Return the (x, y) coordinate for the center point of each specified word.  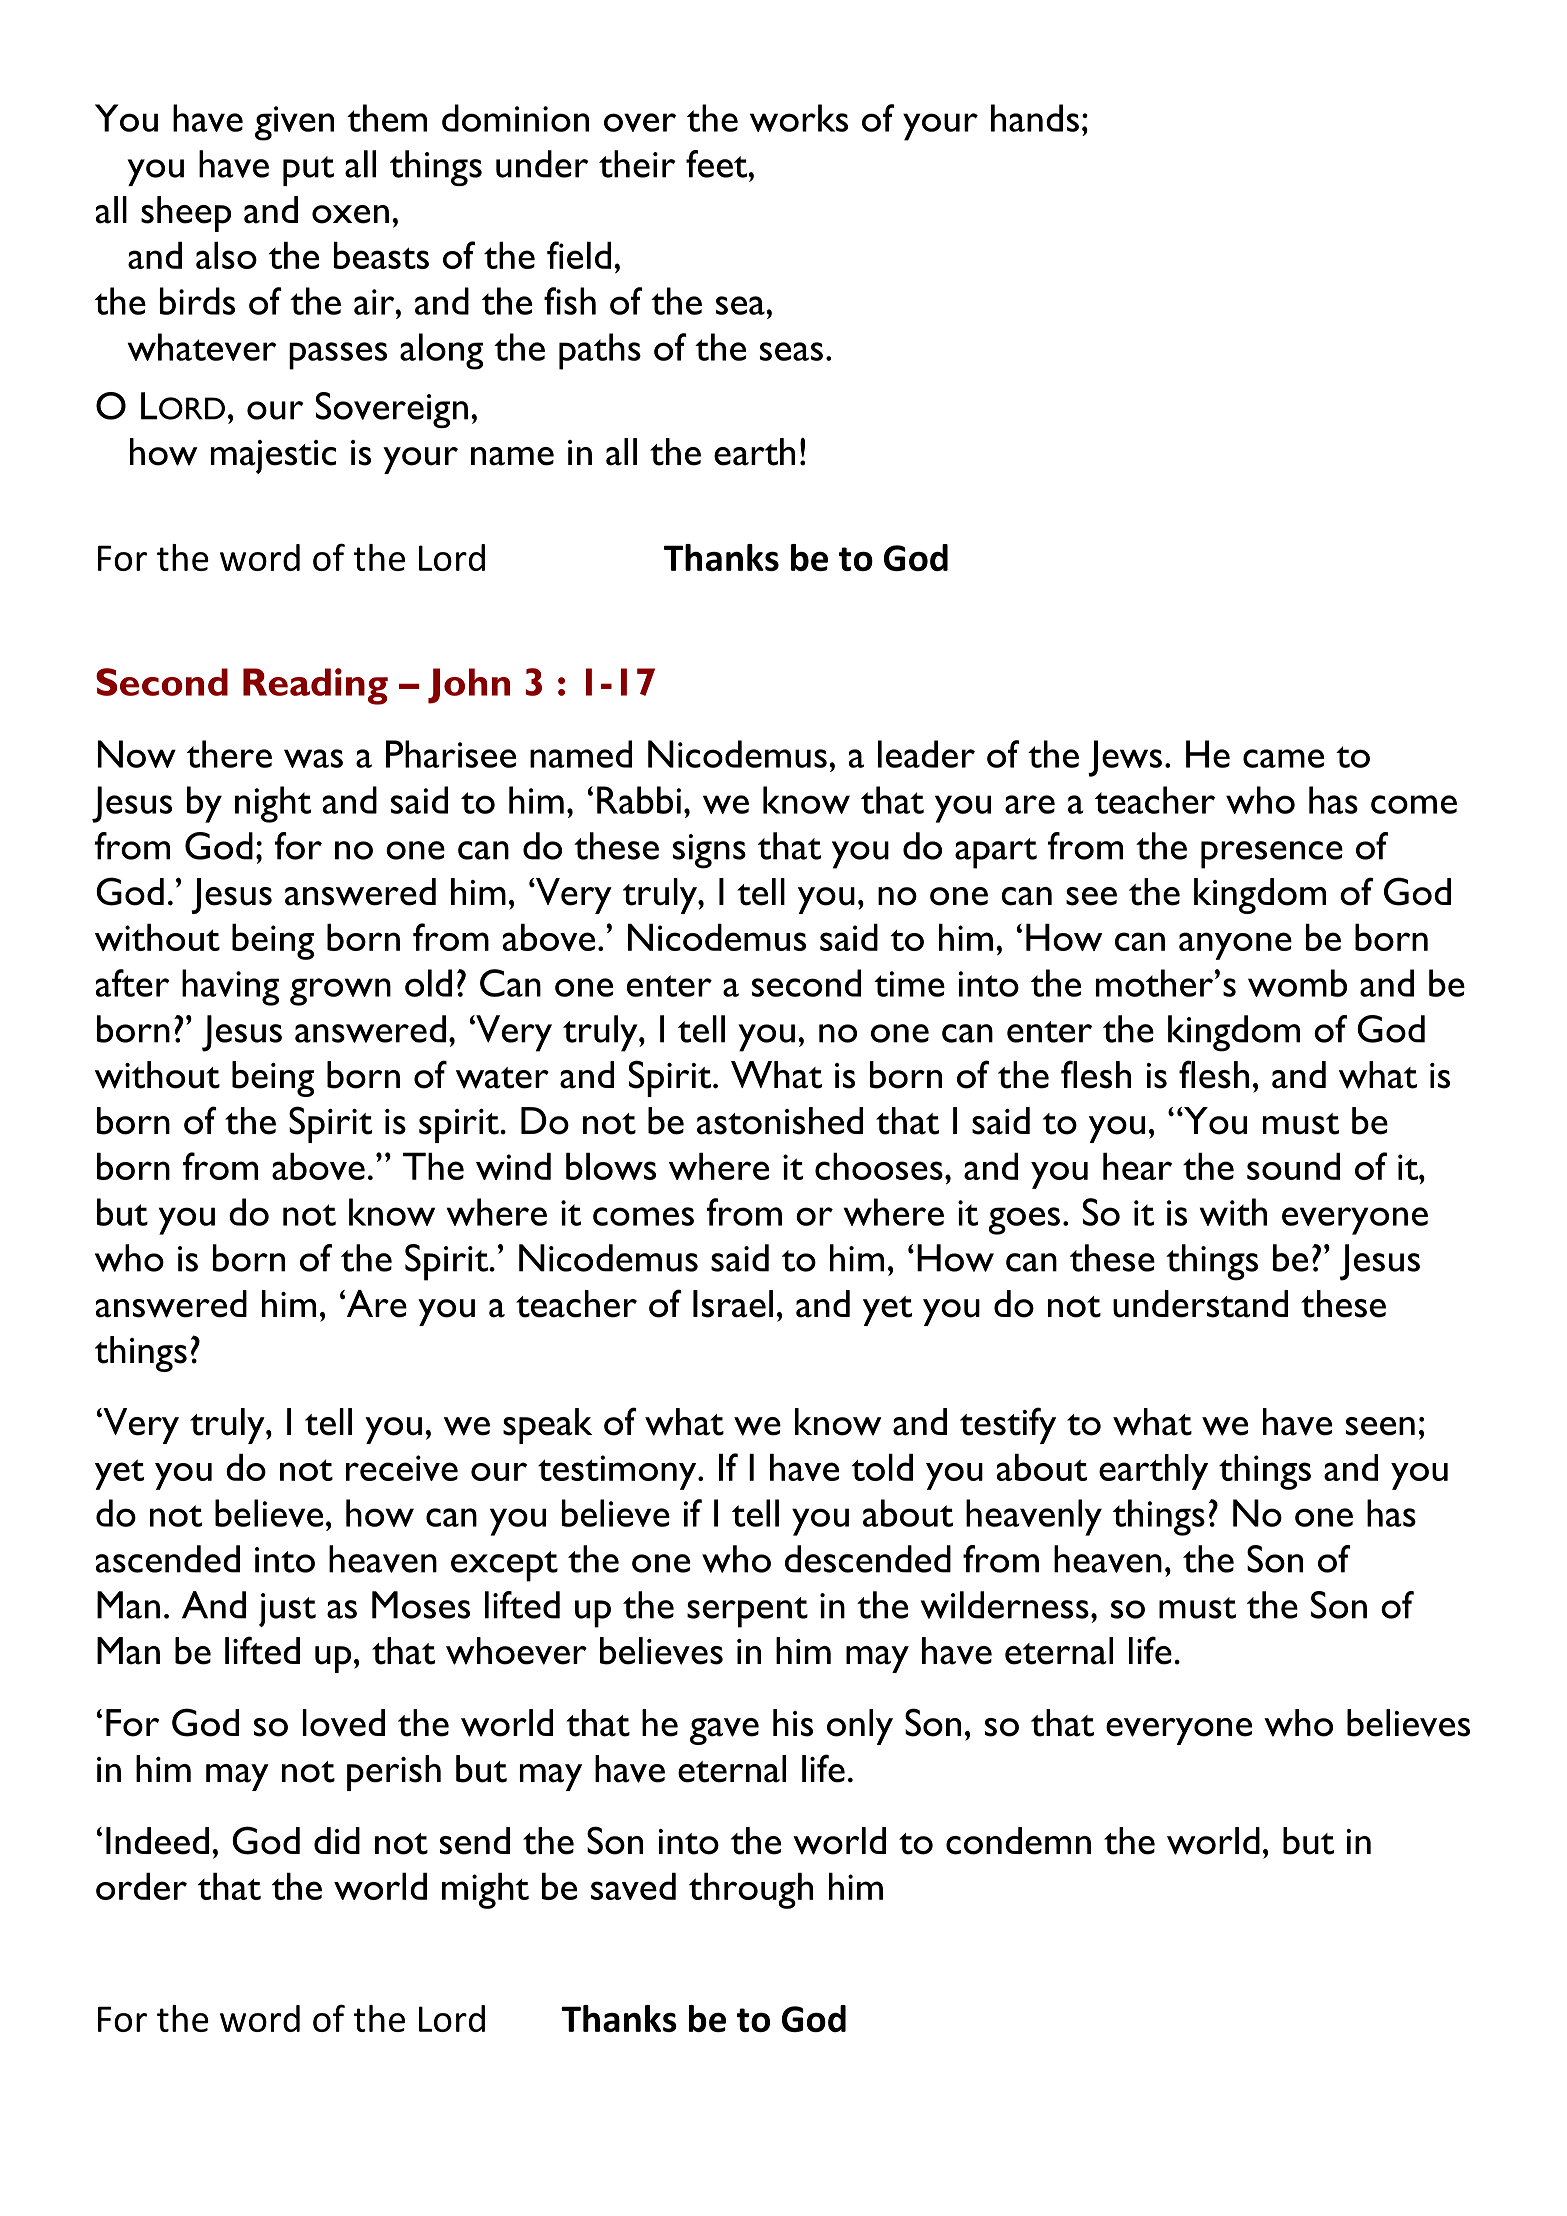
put (308, 171)
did (337, 1840)
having (230, 987)
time (909, 984)
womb (1297, 983)
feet (718, 164)
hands (1035, 118)
